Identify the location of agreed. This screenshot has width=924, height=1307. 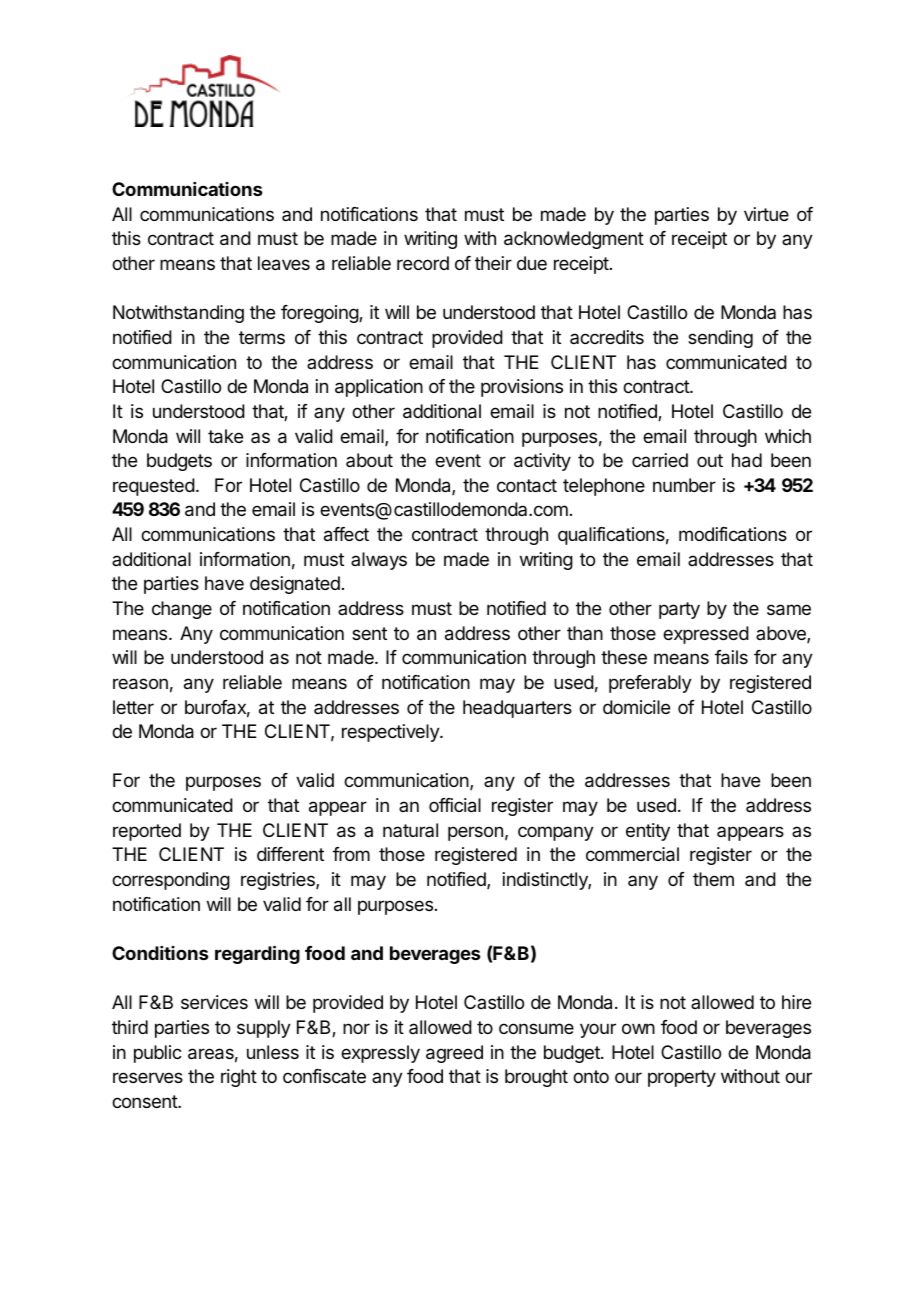
(454, 1054).
